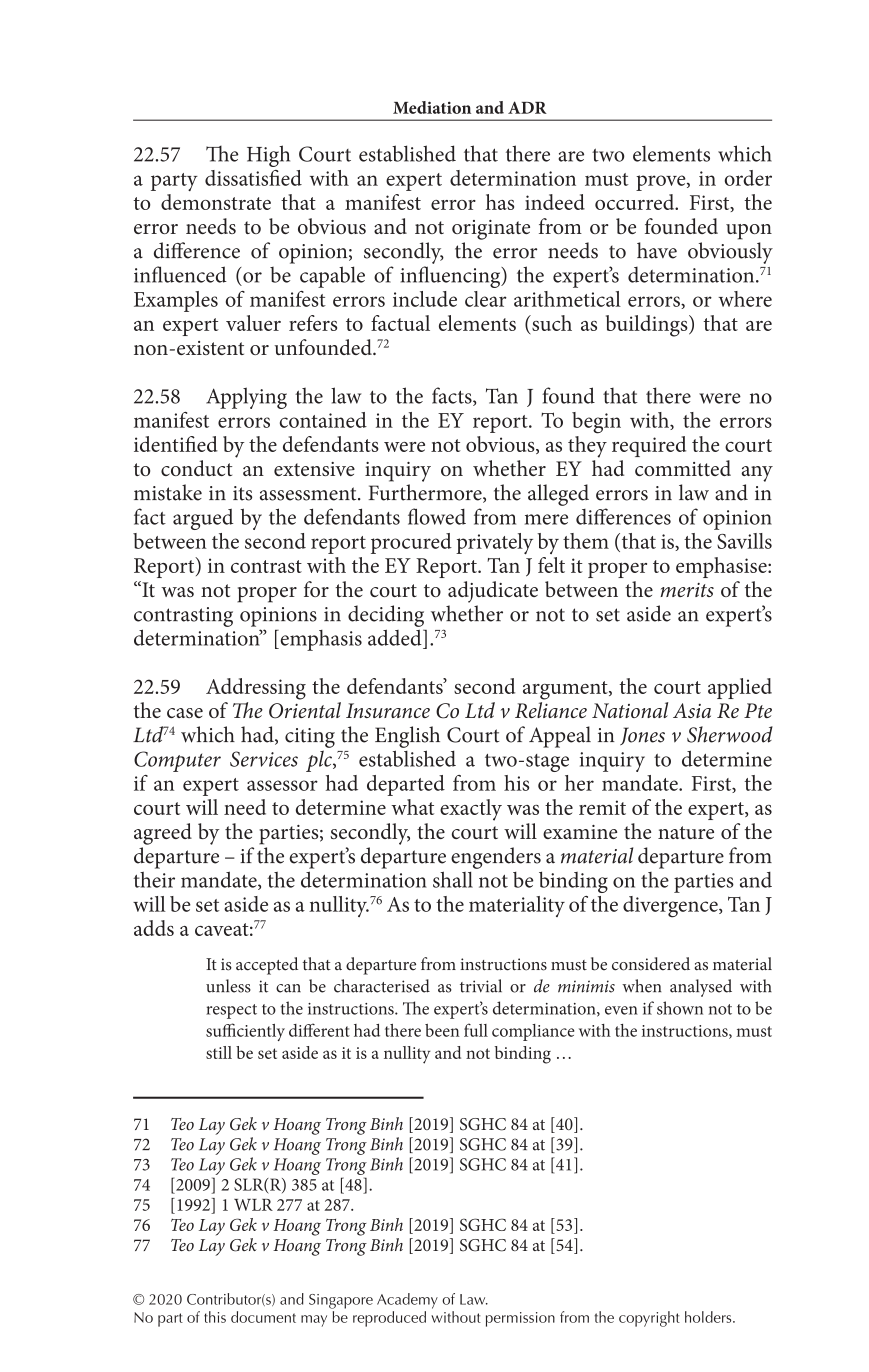  I want to click on Academy, so click(407, 1301).
